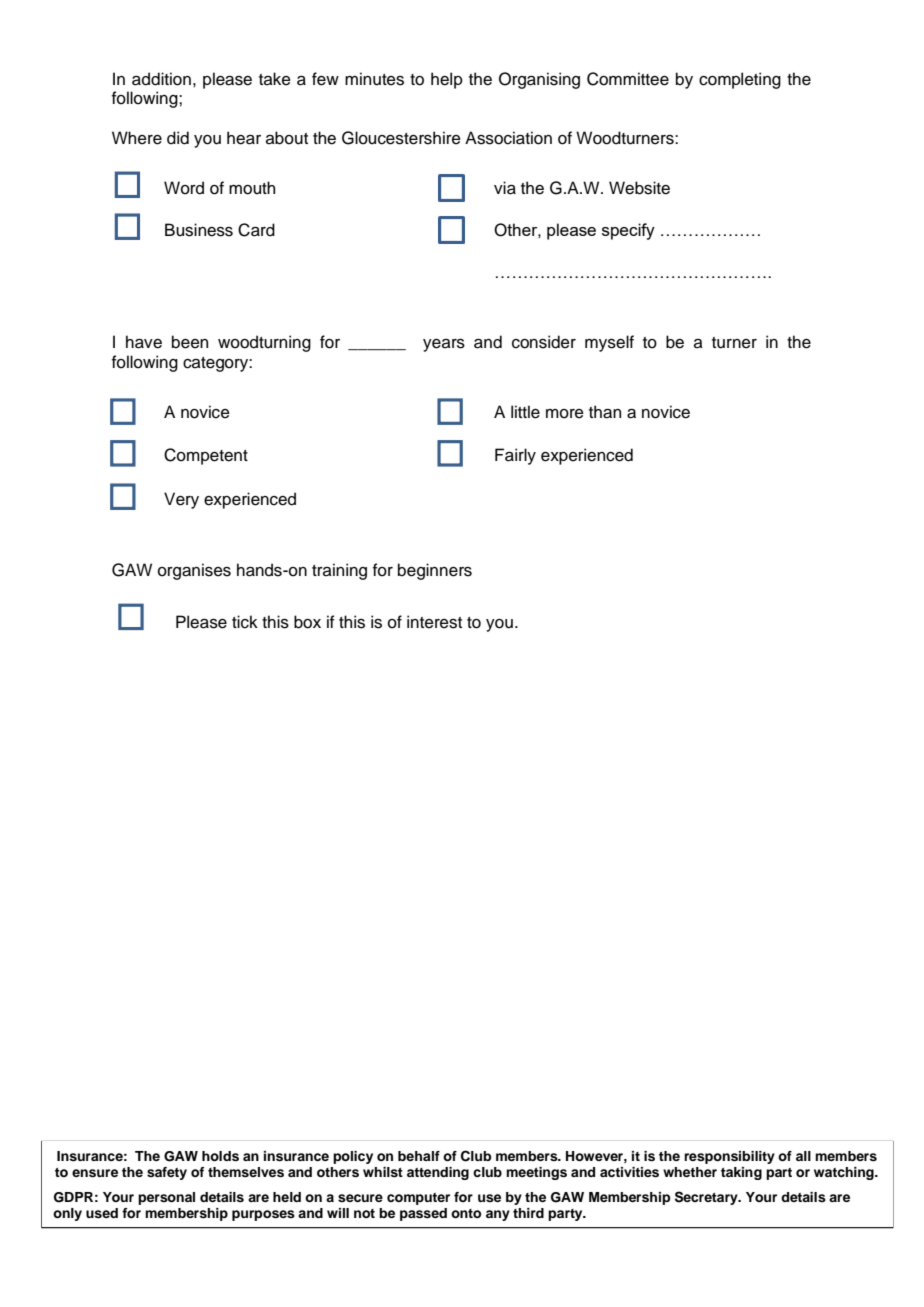  I want to click on did, so click(178, 138).
